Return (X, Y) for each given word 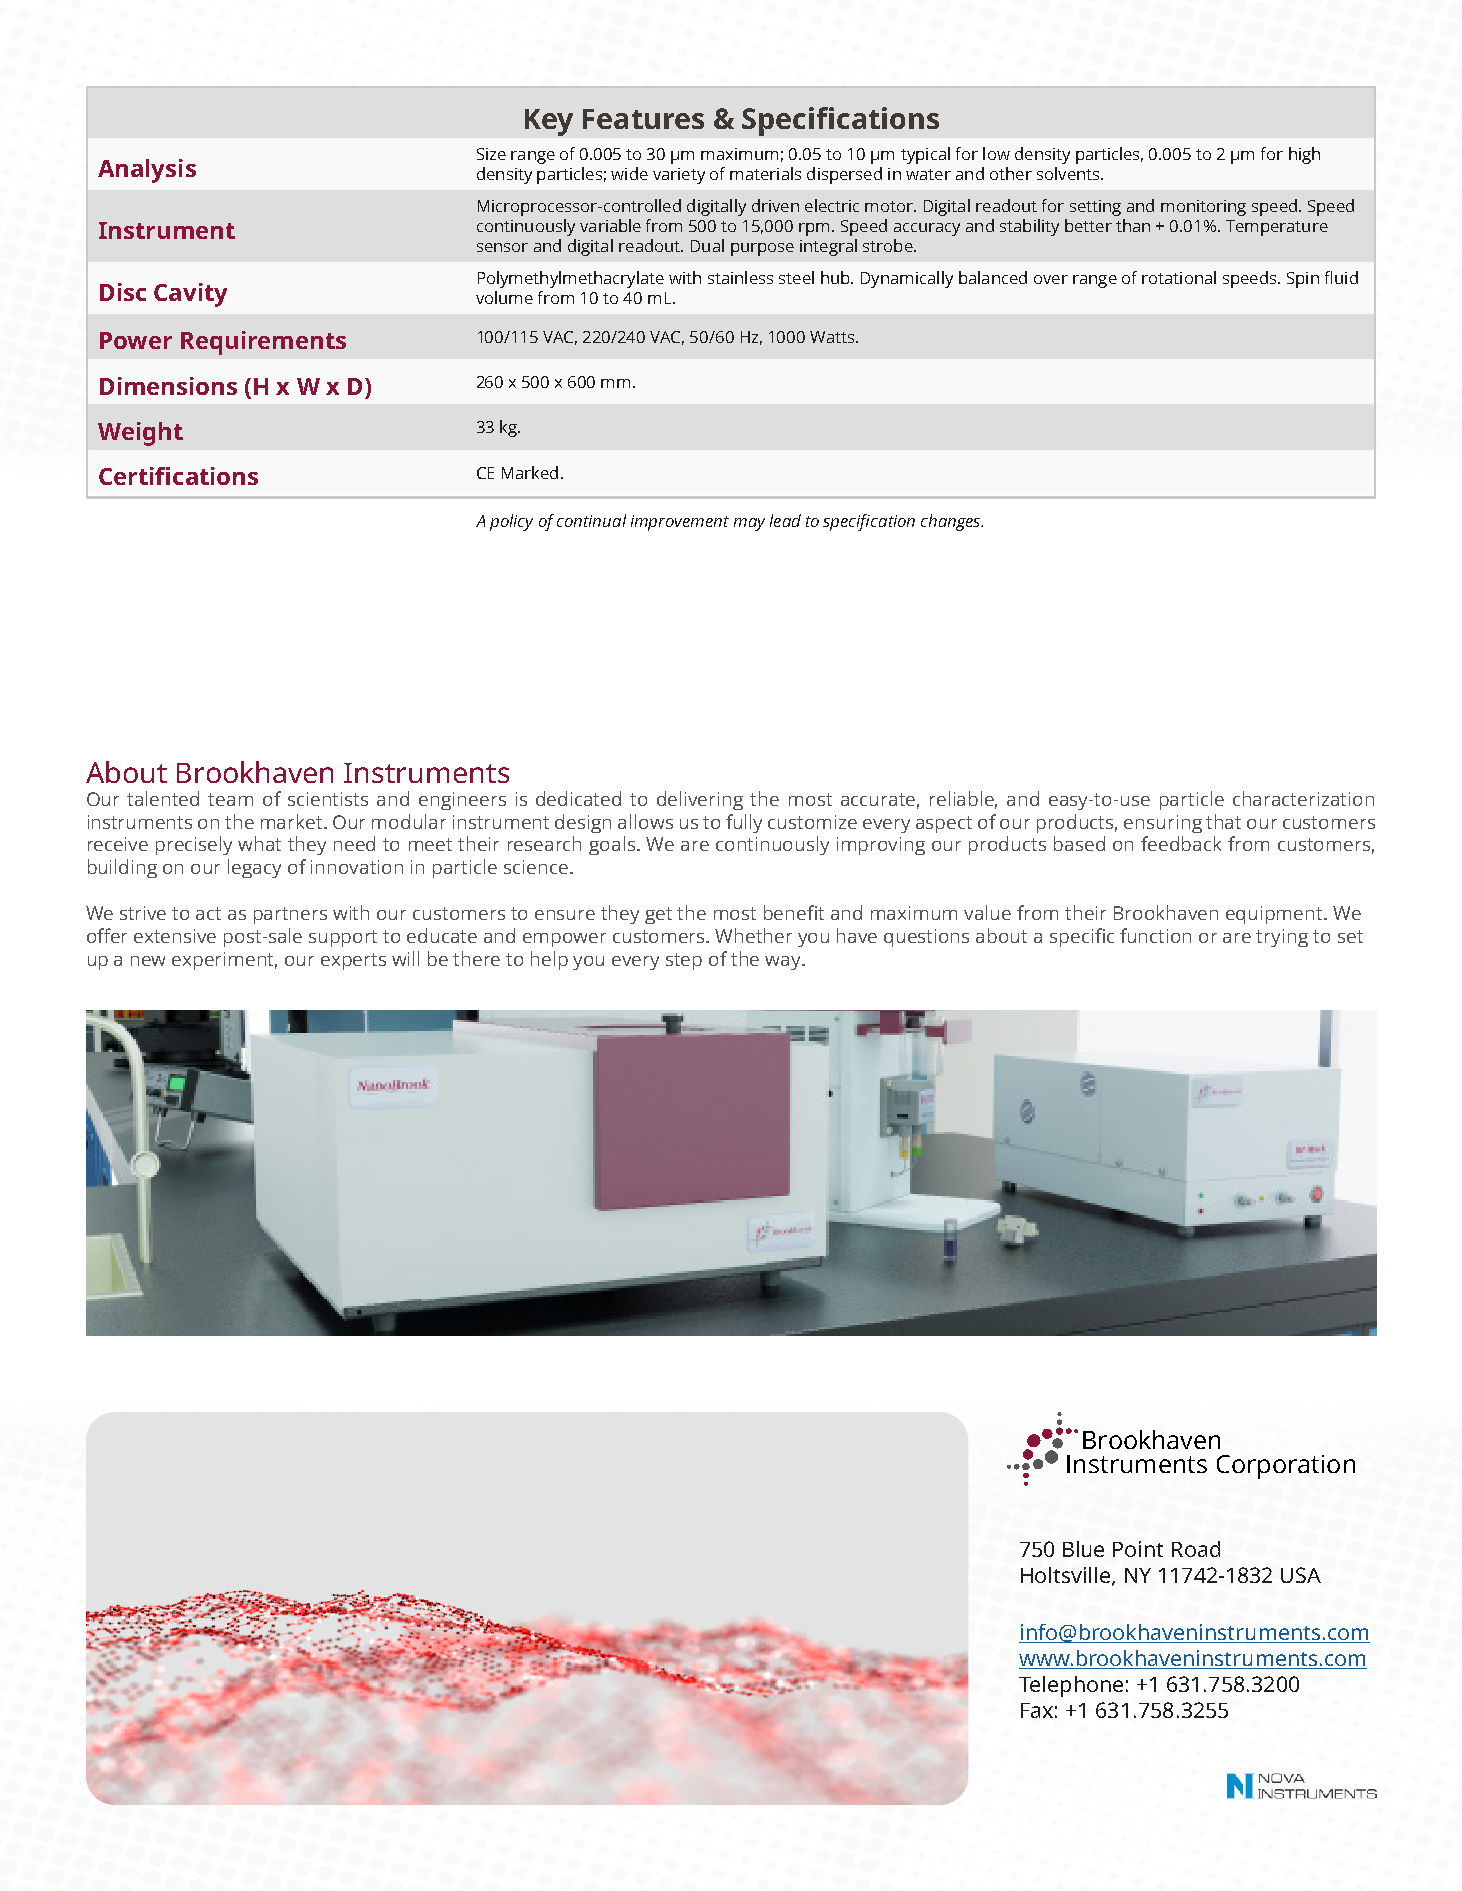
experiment (224, 961)
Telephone (1071, 1686)
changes (952, 522)
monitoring (1203, 208)
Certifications (178, 476)
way (784, 963)
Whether (753, 935)
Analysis (147, 171)
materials (765, 173)
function (1155, 935)
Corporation (1286, 1467)
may (749, 524)
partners (290, 915)
